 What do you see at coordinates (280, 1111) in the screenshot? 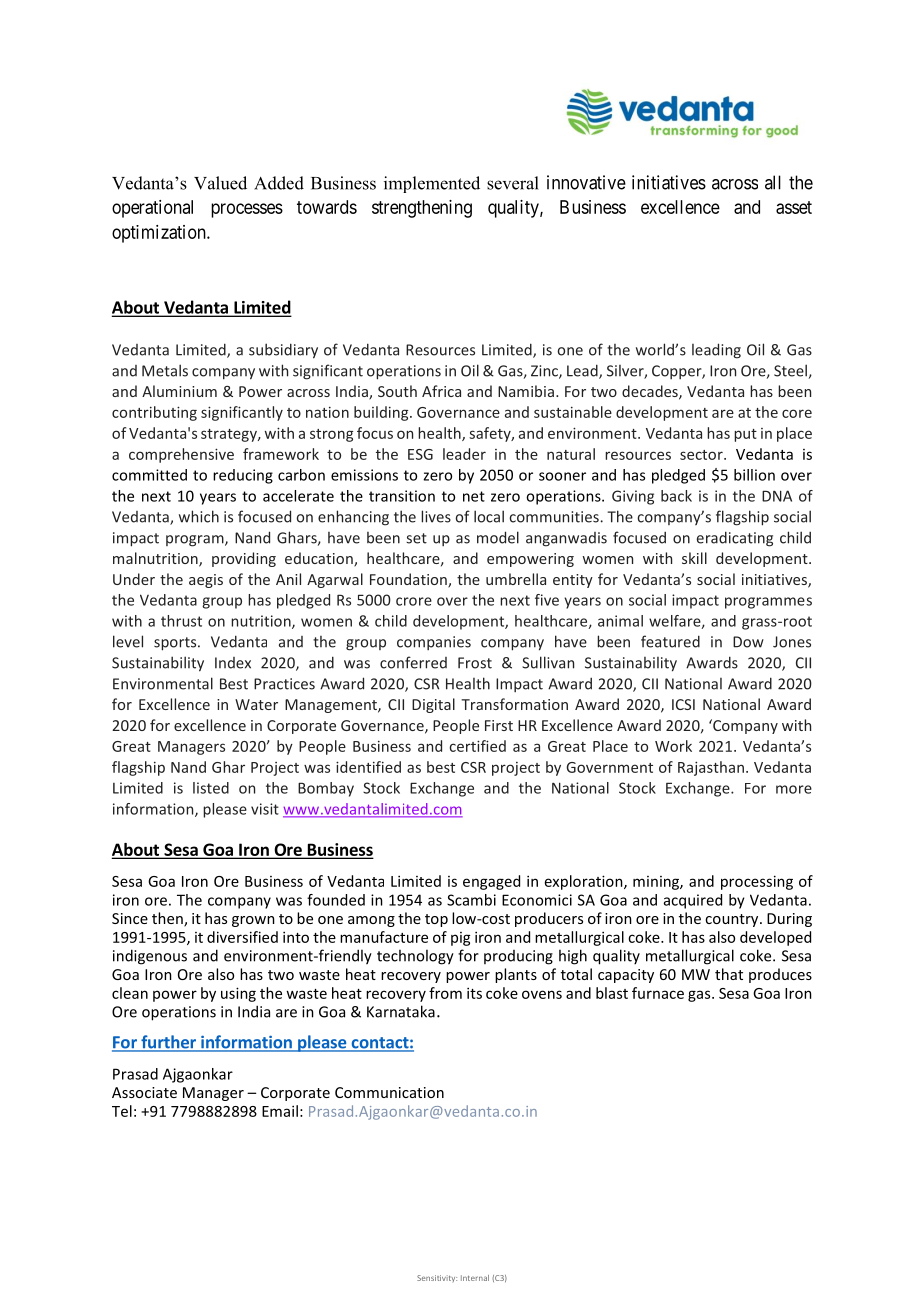
I see `Email` at bounding box center [280, 1111].
